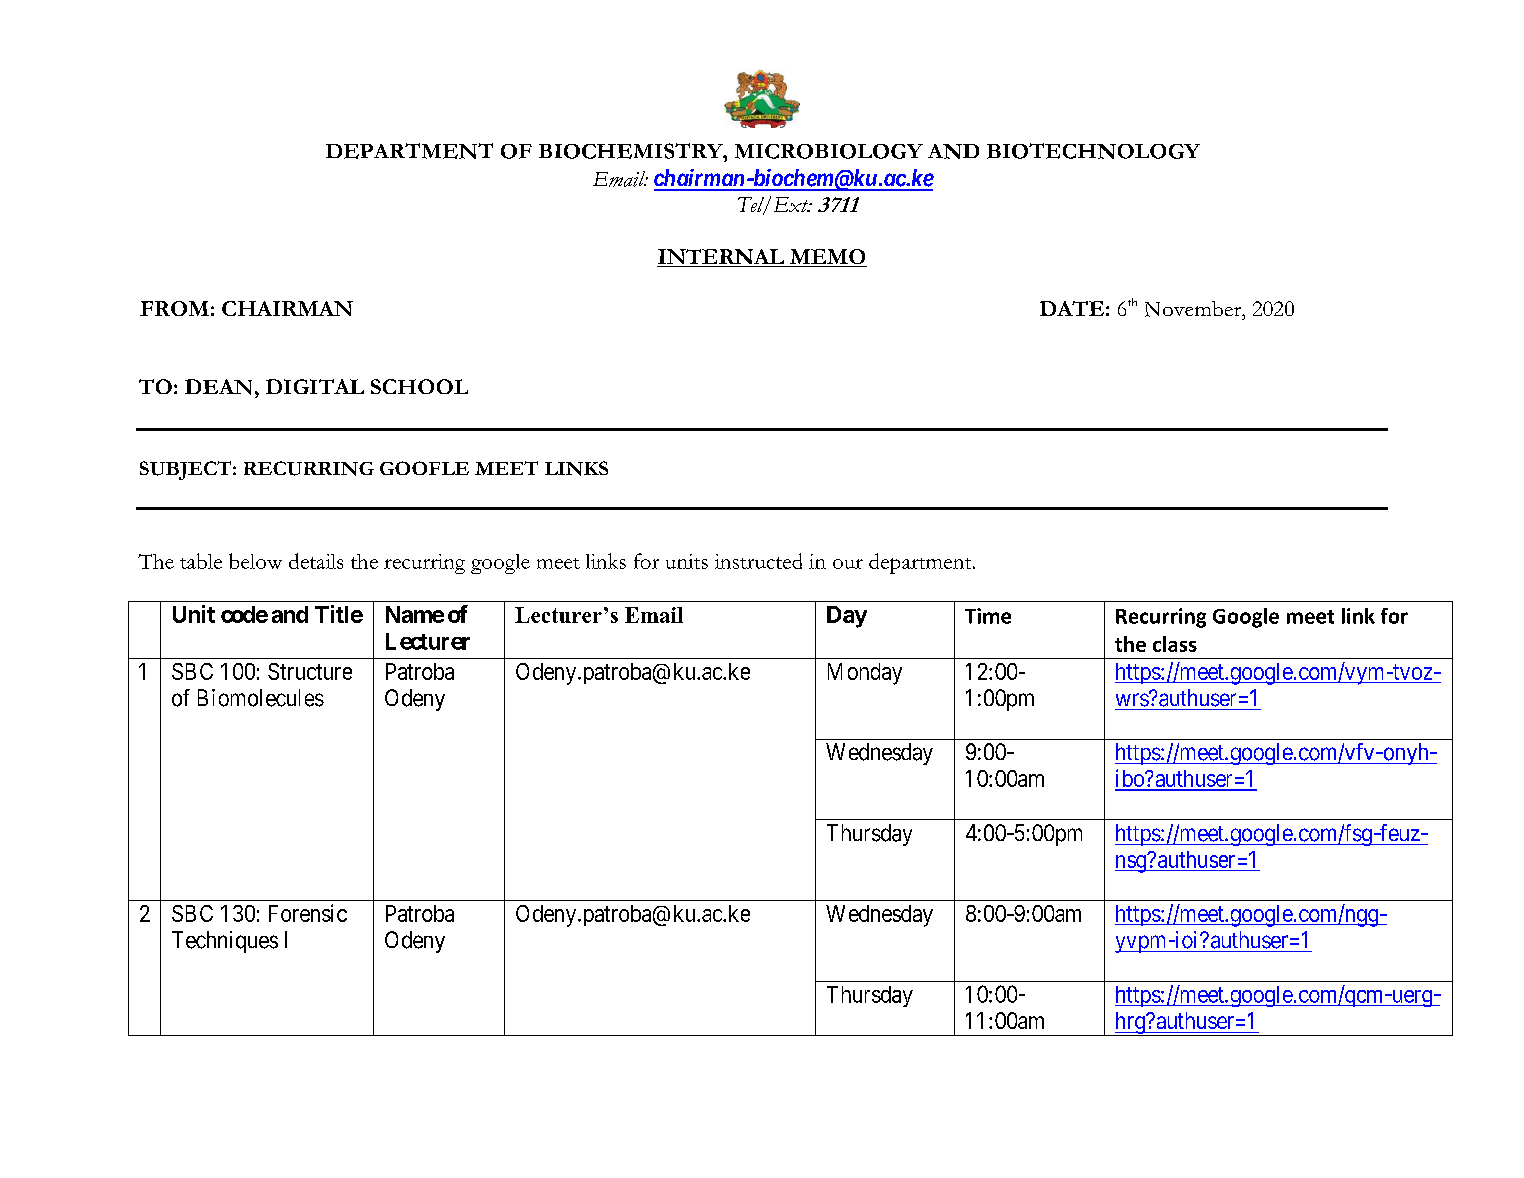  I want to click on Forensic, so click(308, 913).
